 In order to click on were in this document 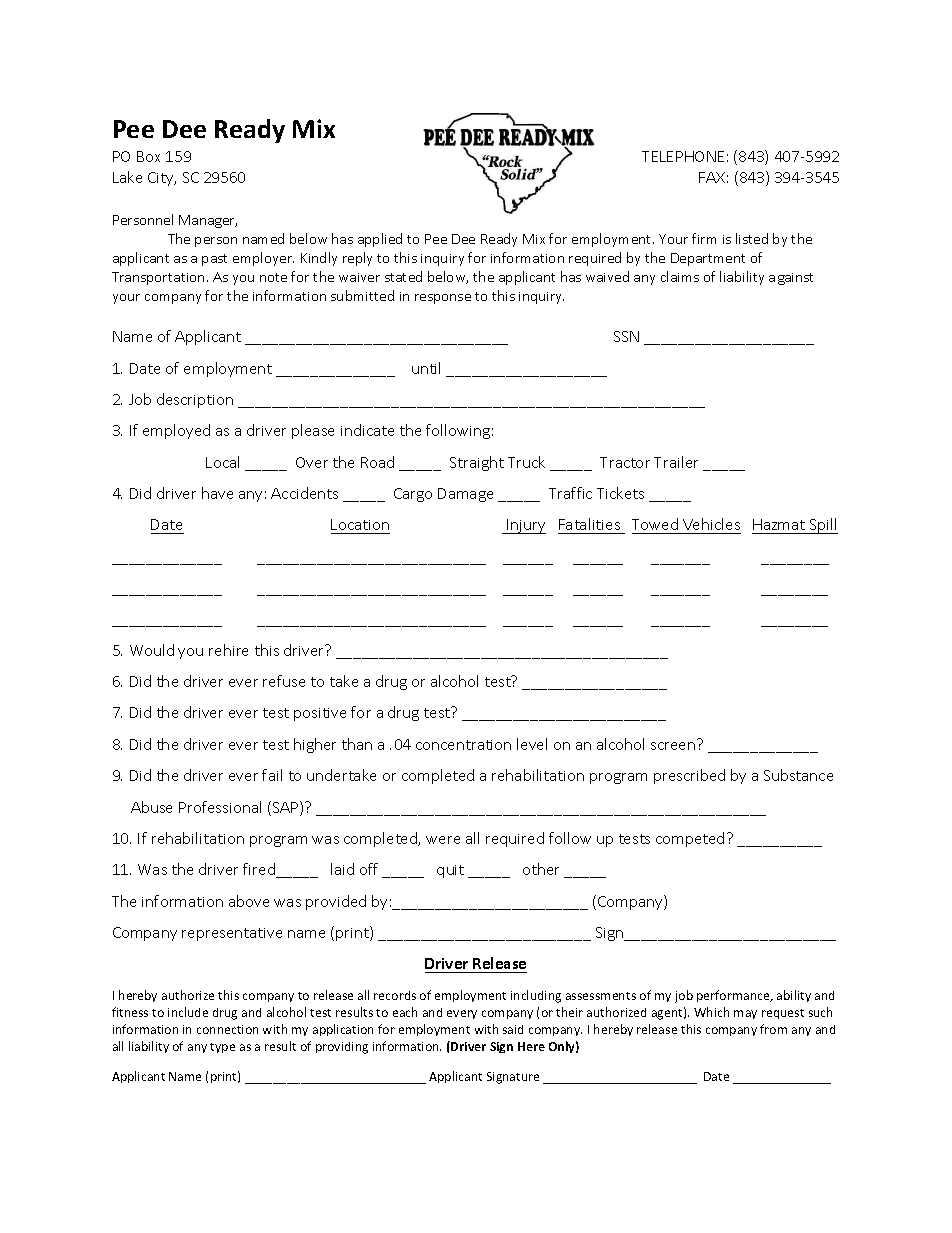, I will do `click(443, 840)`.
